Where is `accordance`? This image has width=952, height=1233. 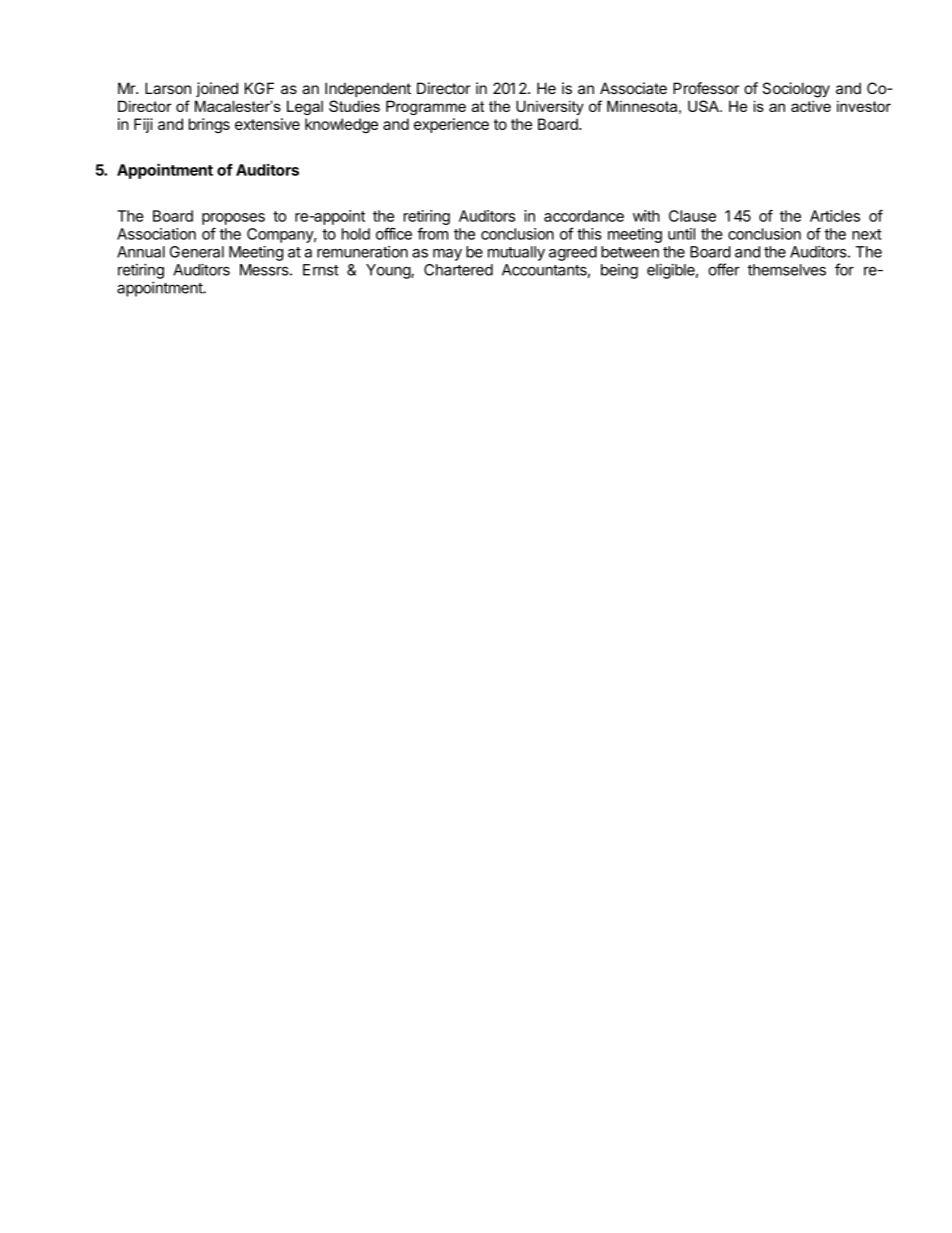
accordance is located at coordinates (584, 216).
